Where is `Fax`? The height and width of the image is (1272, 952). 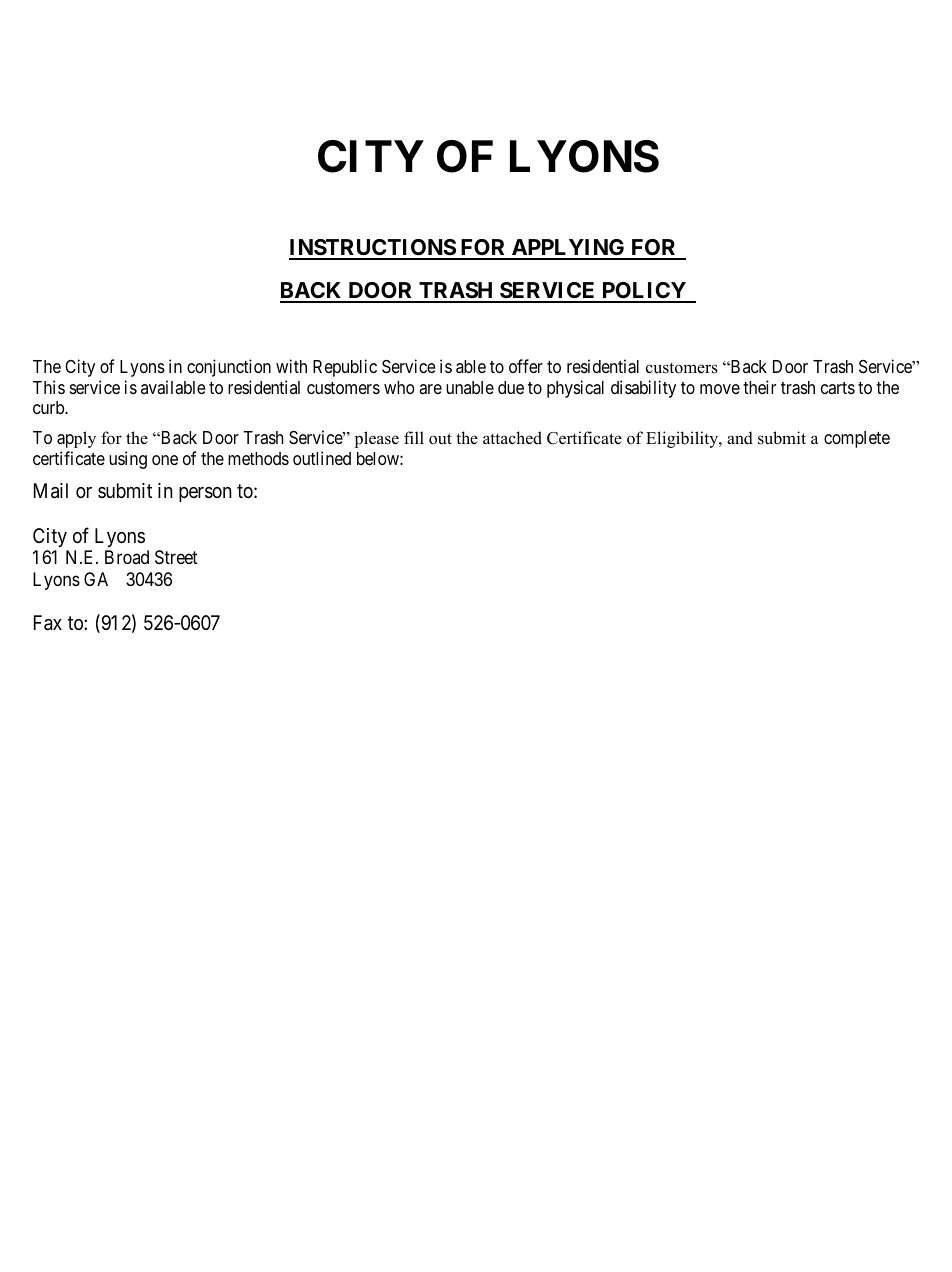
Fax is located at coordinates (48, 623).
